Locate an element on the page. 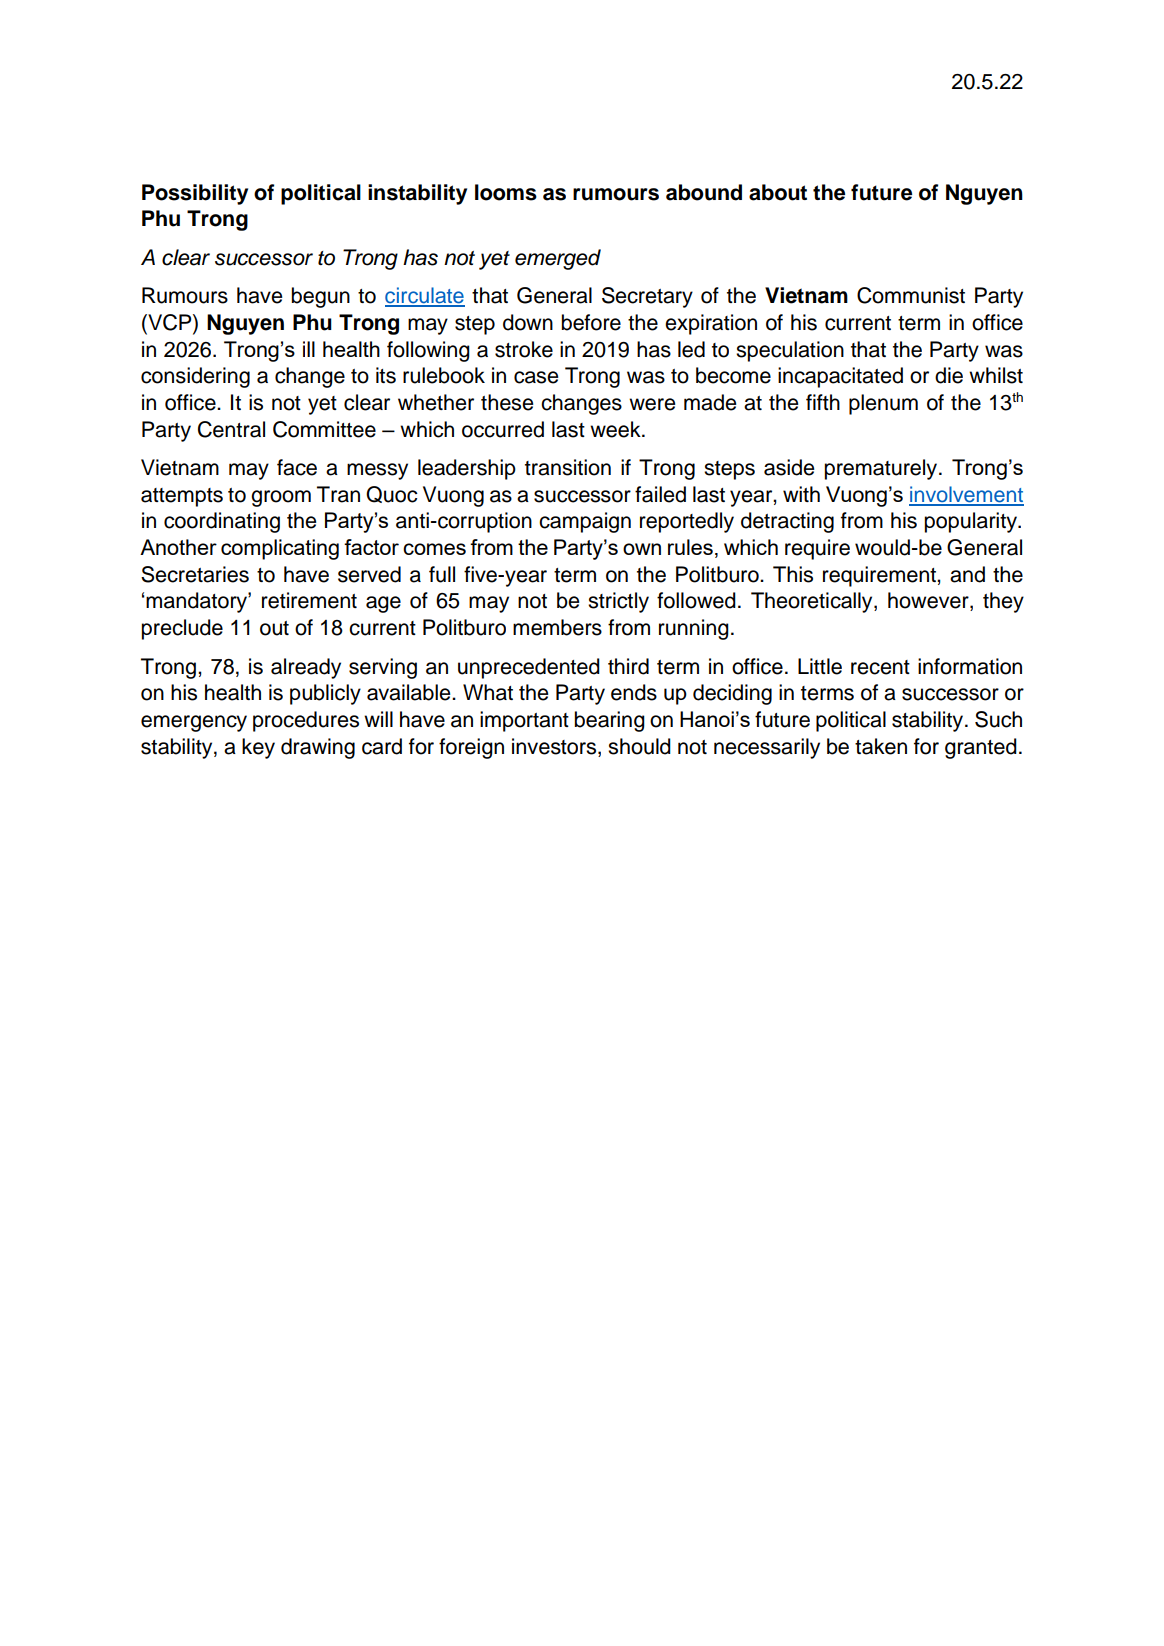 This page has width=1164, height=1646. retirement is located at coordinates (309, 600).
